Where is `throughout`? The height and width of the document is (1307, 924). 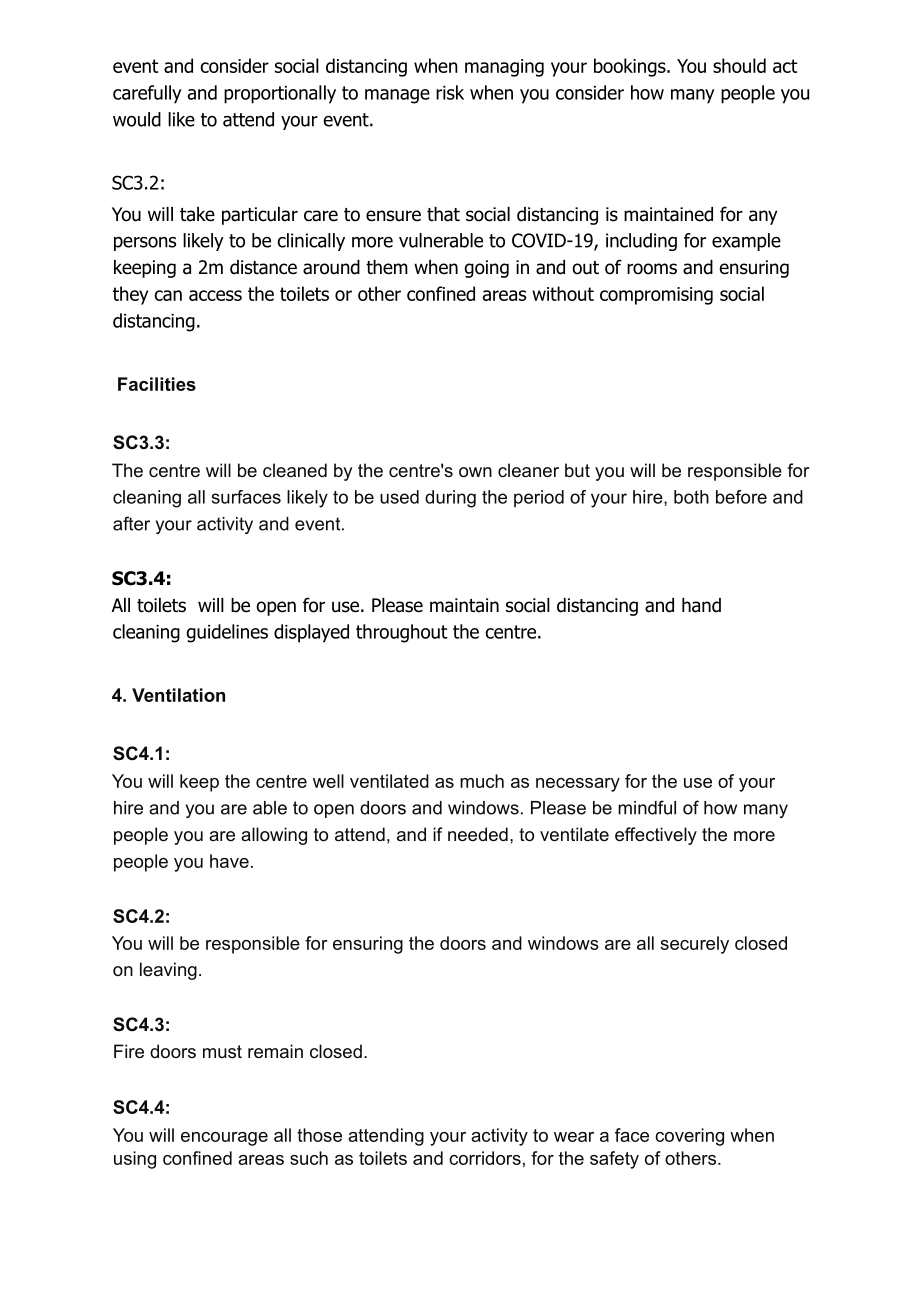
throughout is located at coordinates (402, 633).
